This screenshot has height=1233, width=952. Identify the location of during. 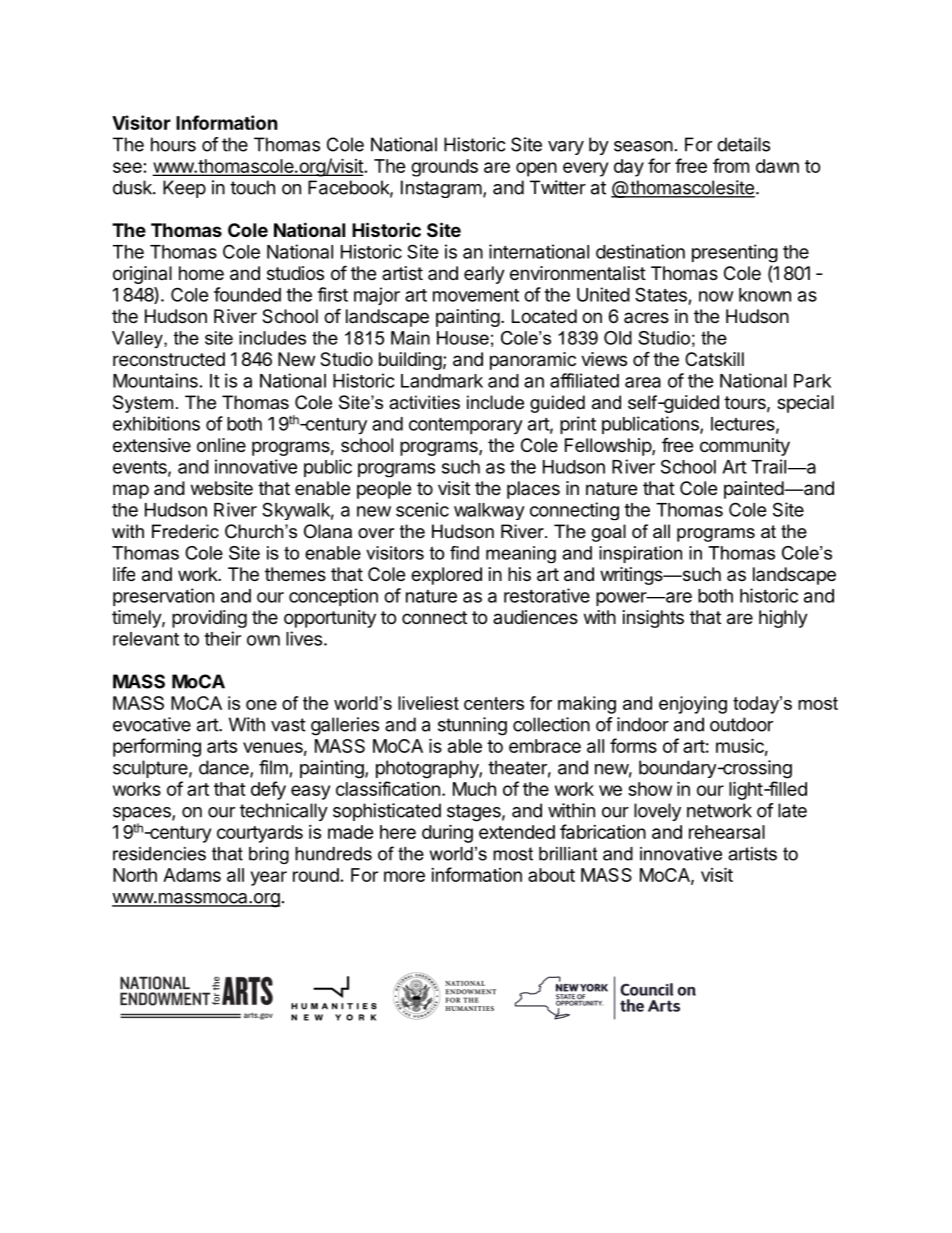
(447, 833).
